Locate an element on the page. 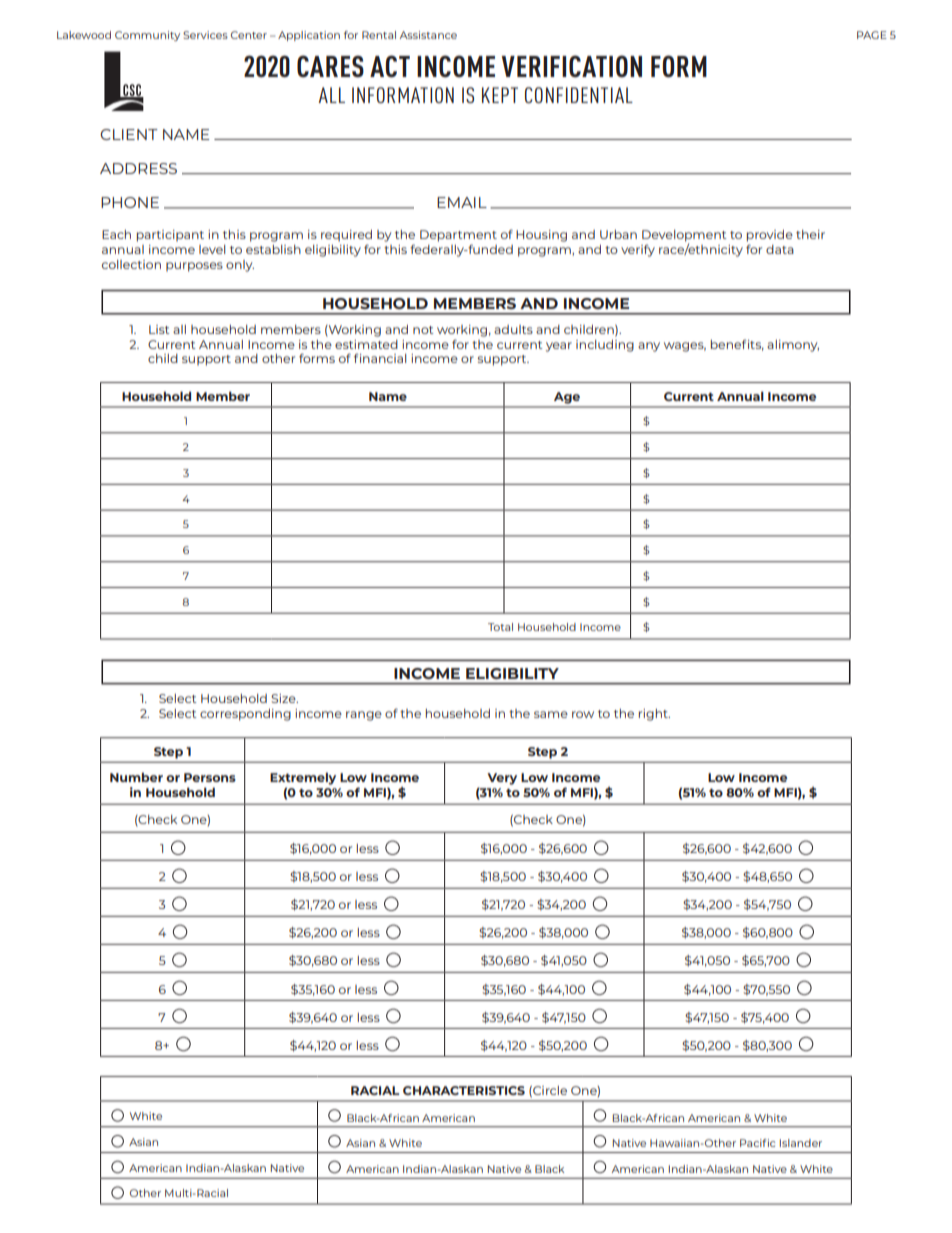 Image resolution: width=952 pixels, height=1233 pixels. Persons is located at coordinates (210, 777).
